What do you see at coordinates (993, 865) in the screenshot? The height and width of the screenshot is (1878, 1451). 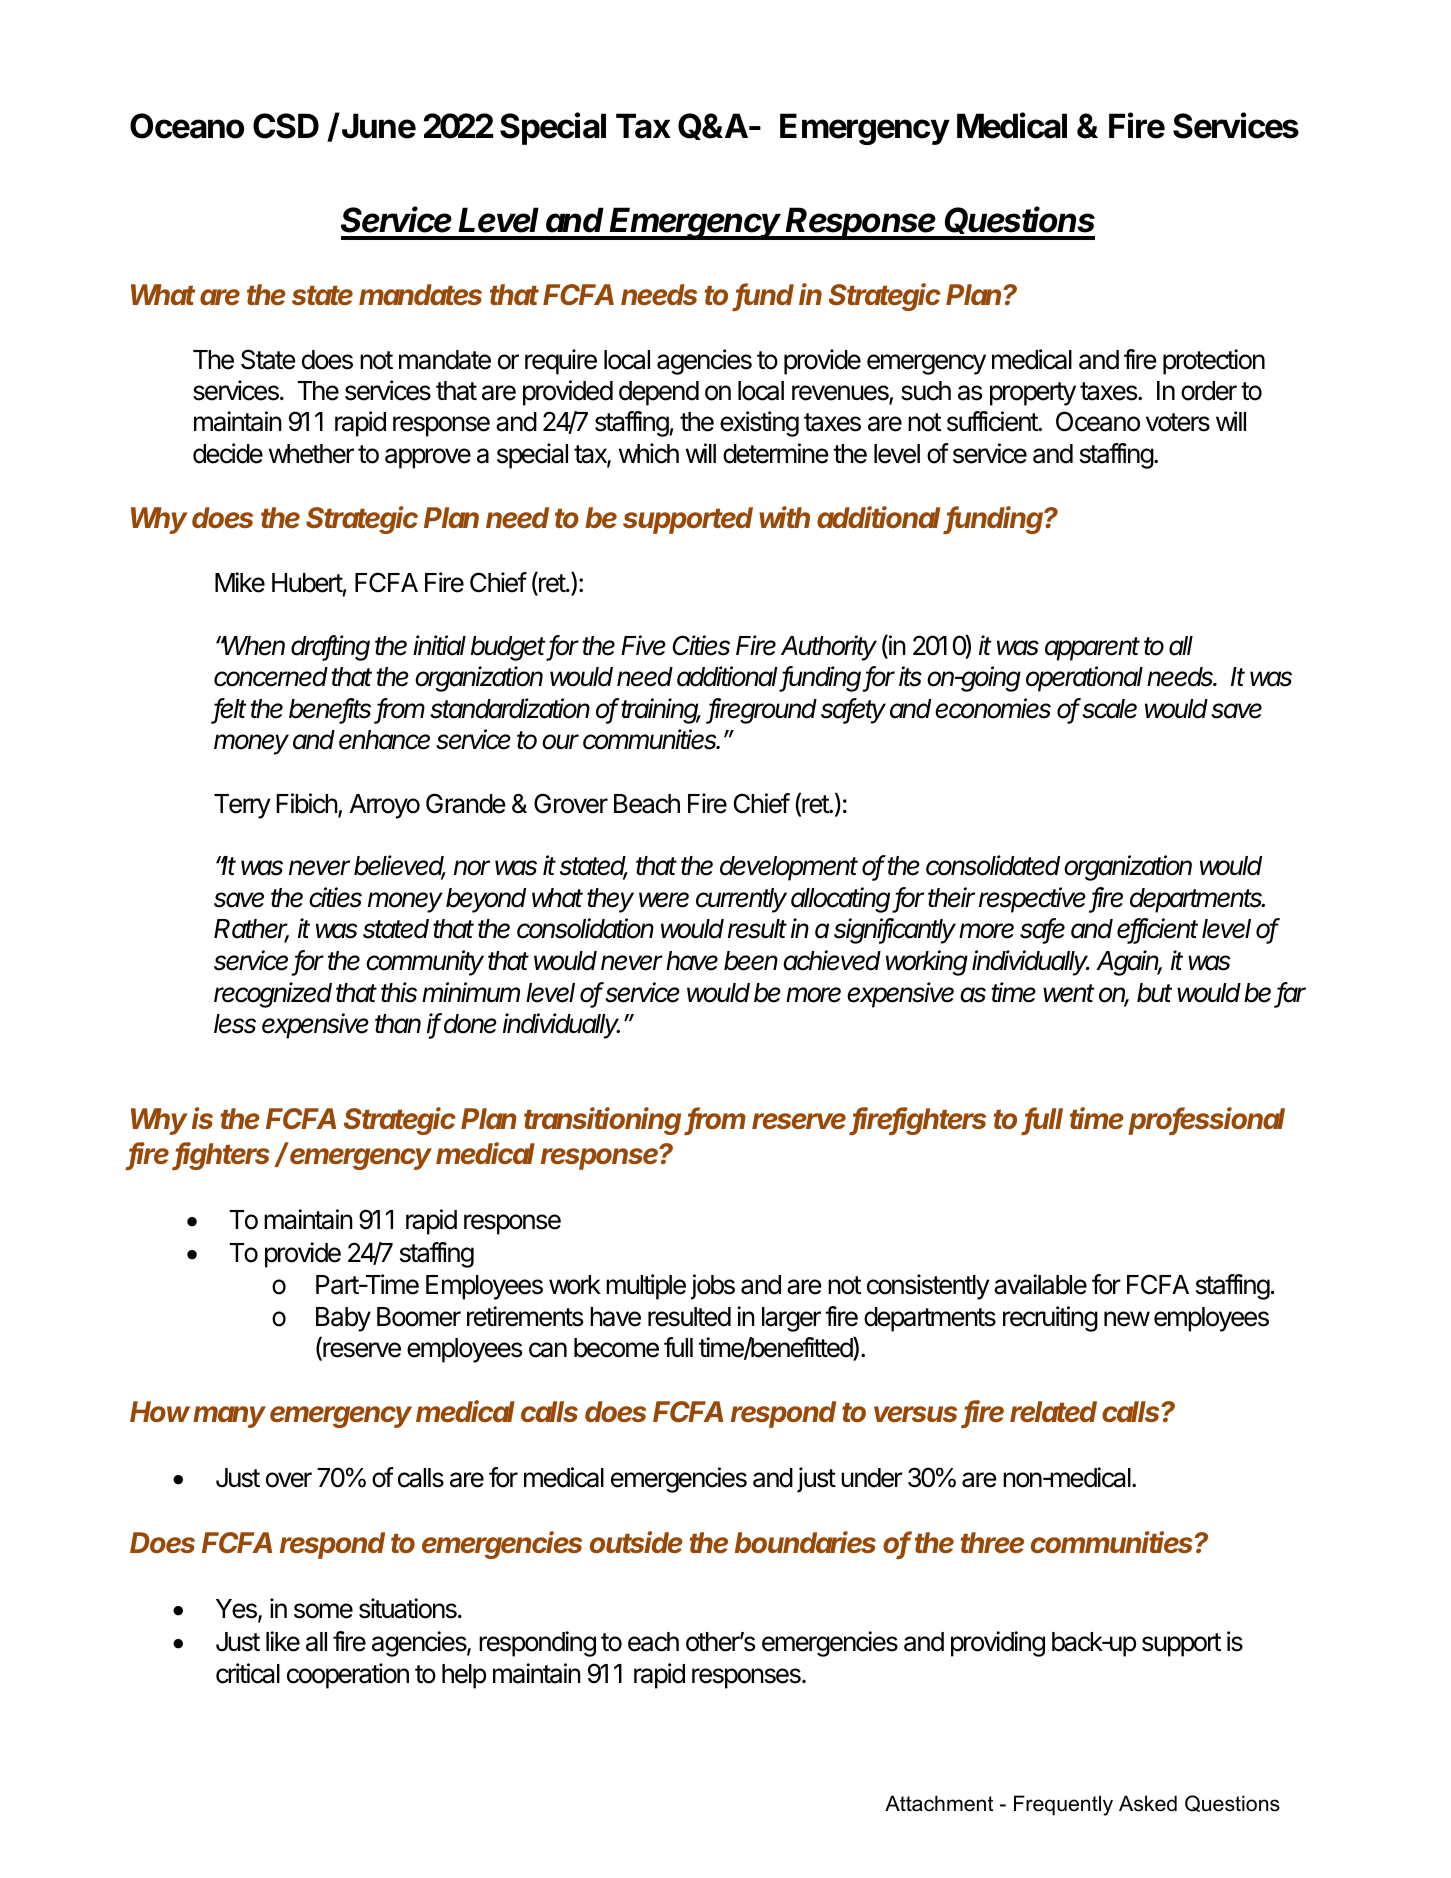 I see `consolidated` at bounding box center [993, 865].
